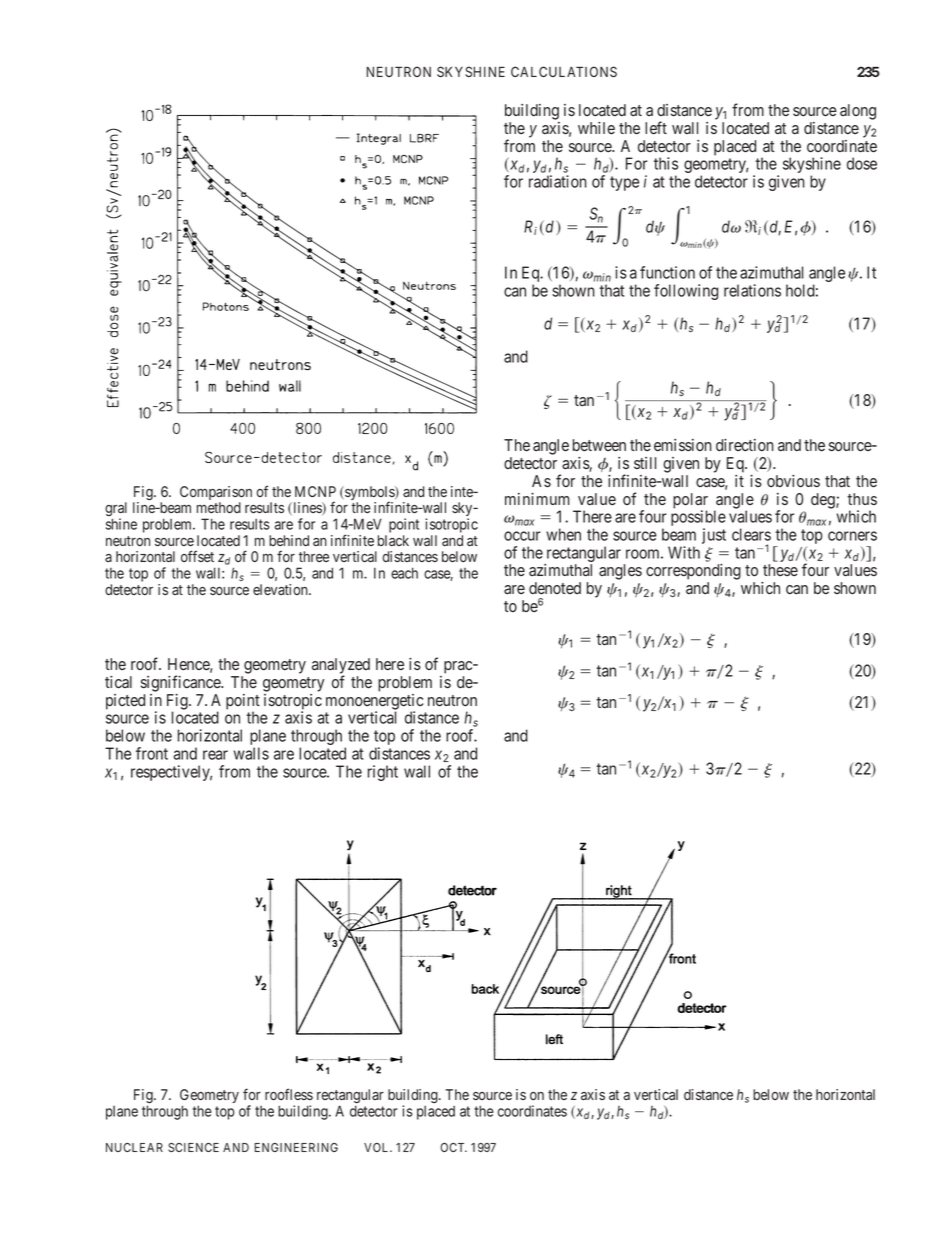 Image resolution: width=952 pixels, height=1233 pixels. I want to click on along, so click(858, 112).
